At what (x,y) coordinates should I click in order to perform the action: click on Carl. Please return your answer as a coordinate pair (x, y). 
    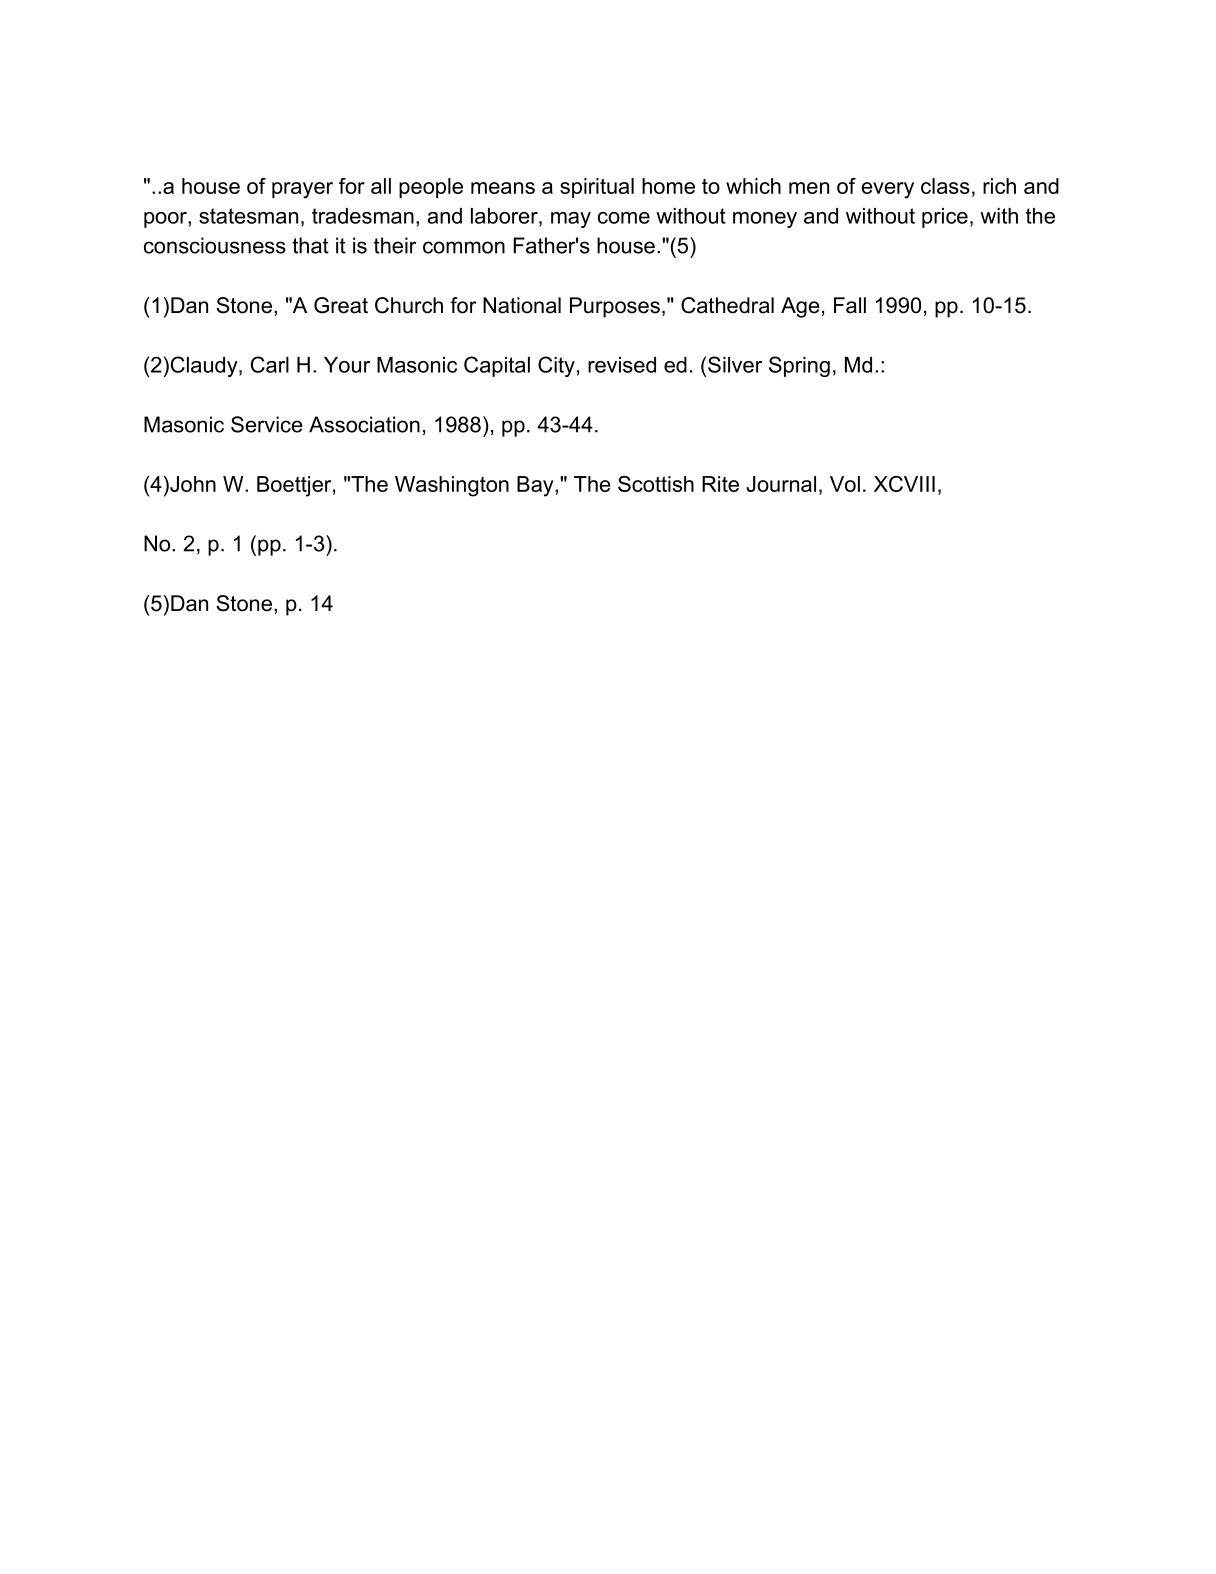
    Looking at the image, I should click on (270, 364).
